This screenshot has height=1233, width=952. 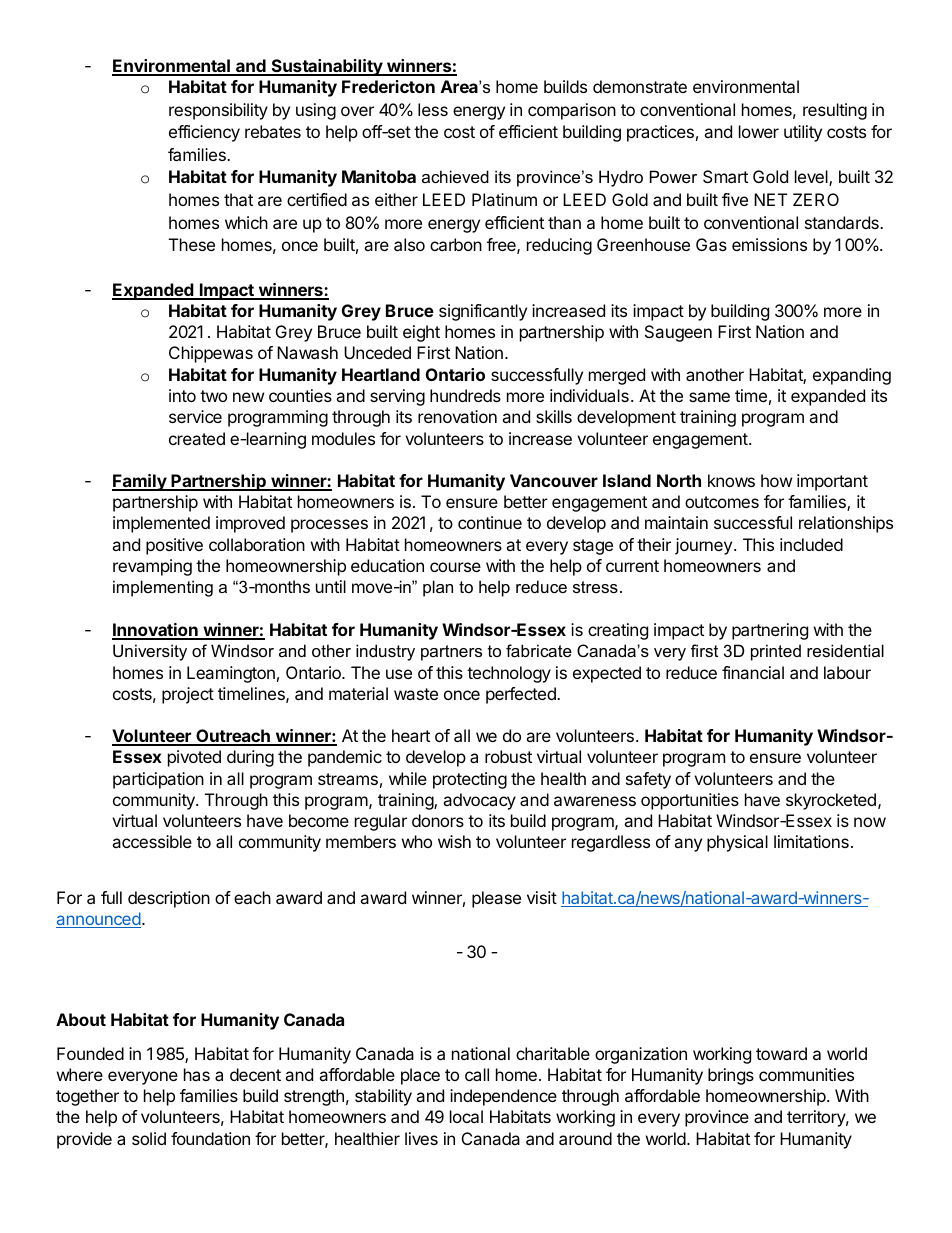 What do you see at coordinates (416, 694) in the screenshot?
I see `waste` at bounding box center [416, 694].
